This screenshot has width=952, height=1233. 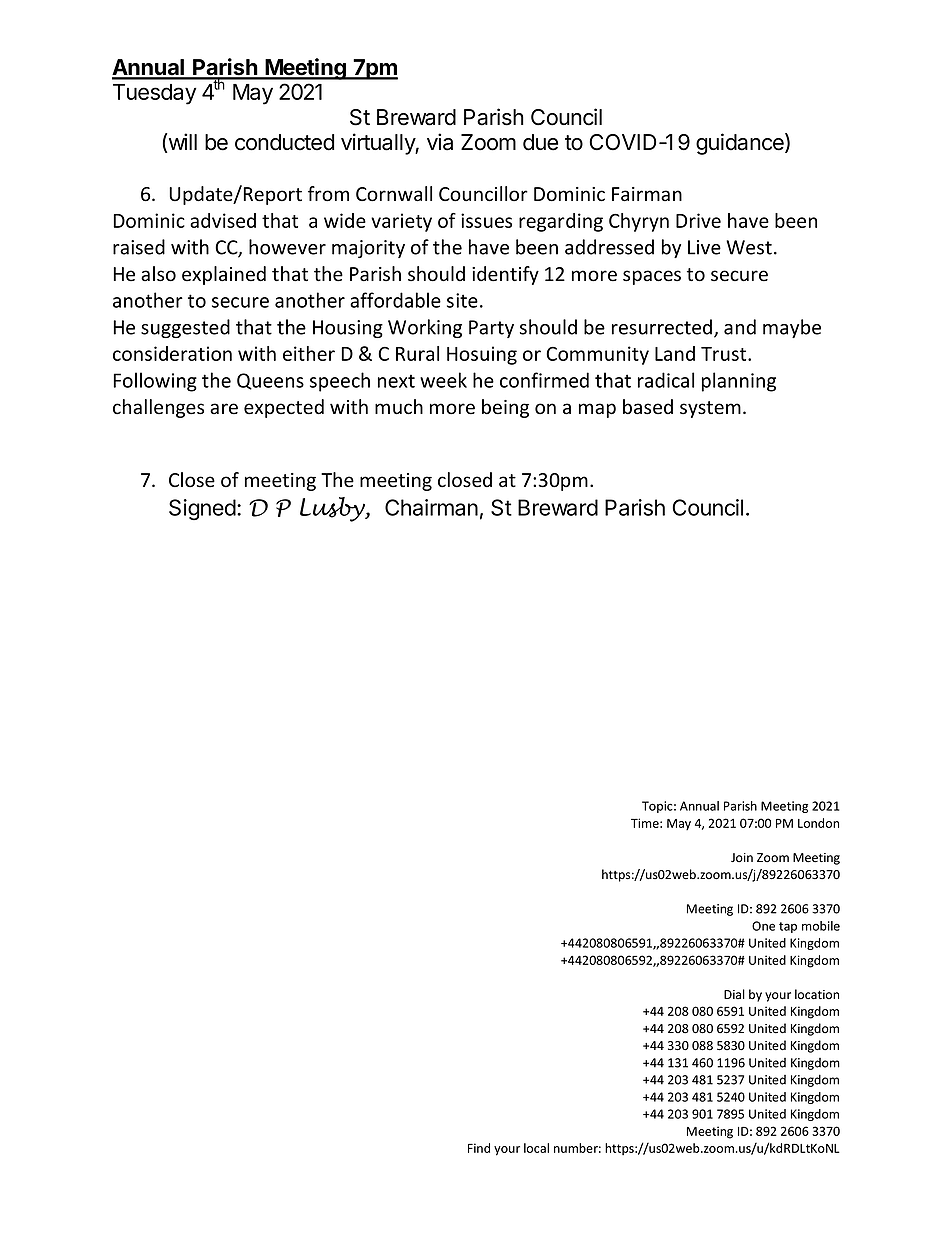 What do you see at coordinates (431, 507) in the screenshot?
I see `Chairman` at bounding box center [431, 507].
